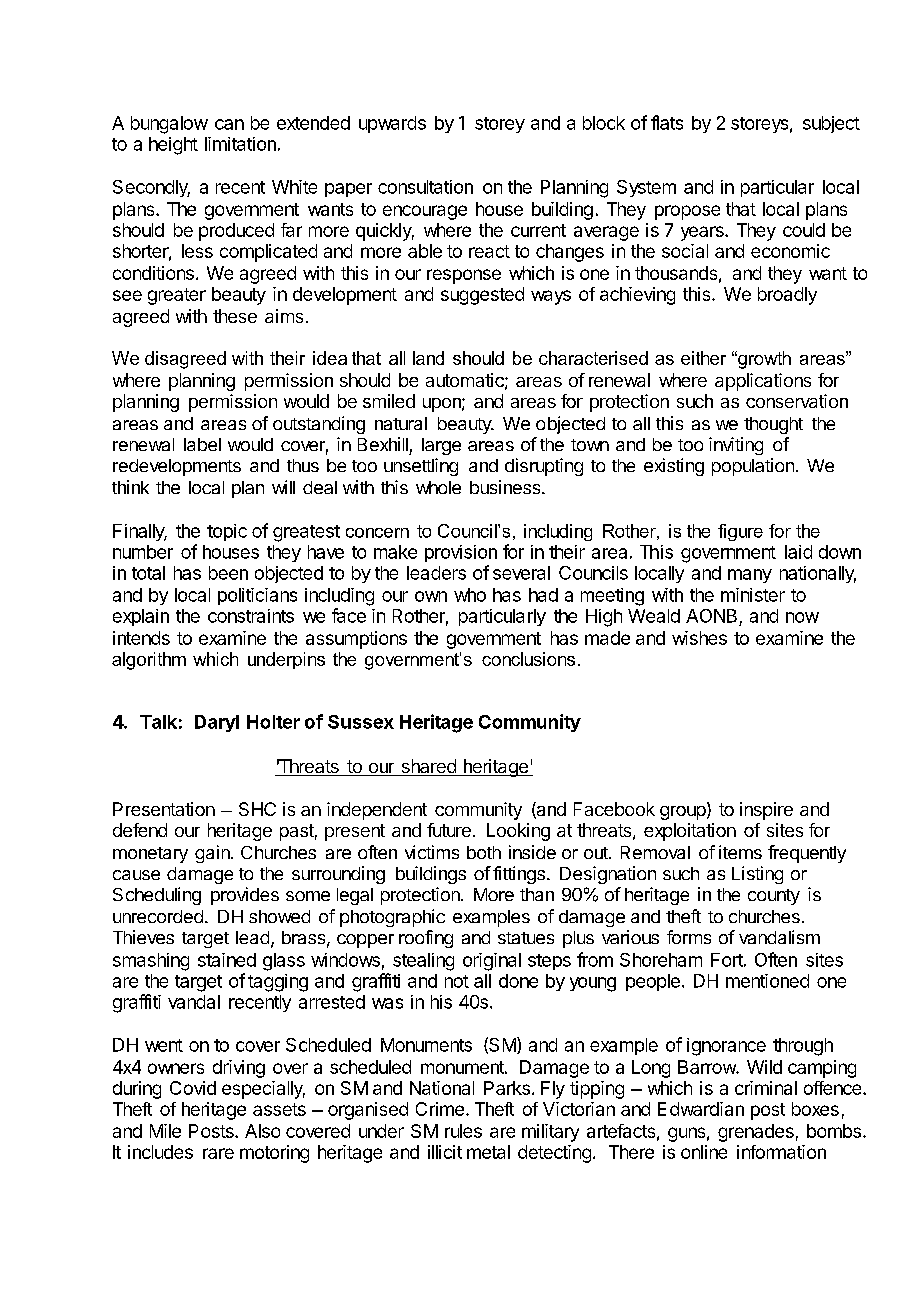 The image size is (924, 1308). Describe the element at coordinates (202, 444) in the page. I see `label` at that location.
